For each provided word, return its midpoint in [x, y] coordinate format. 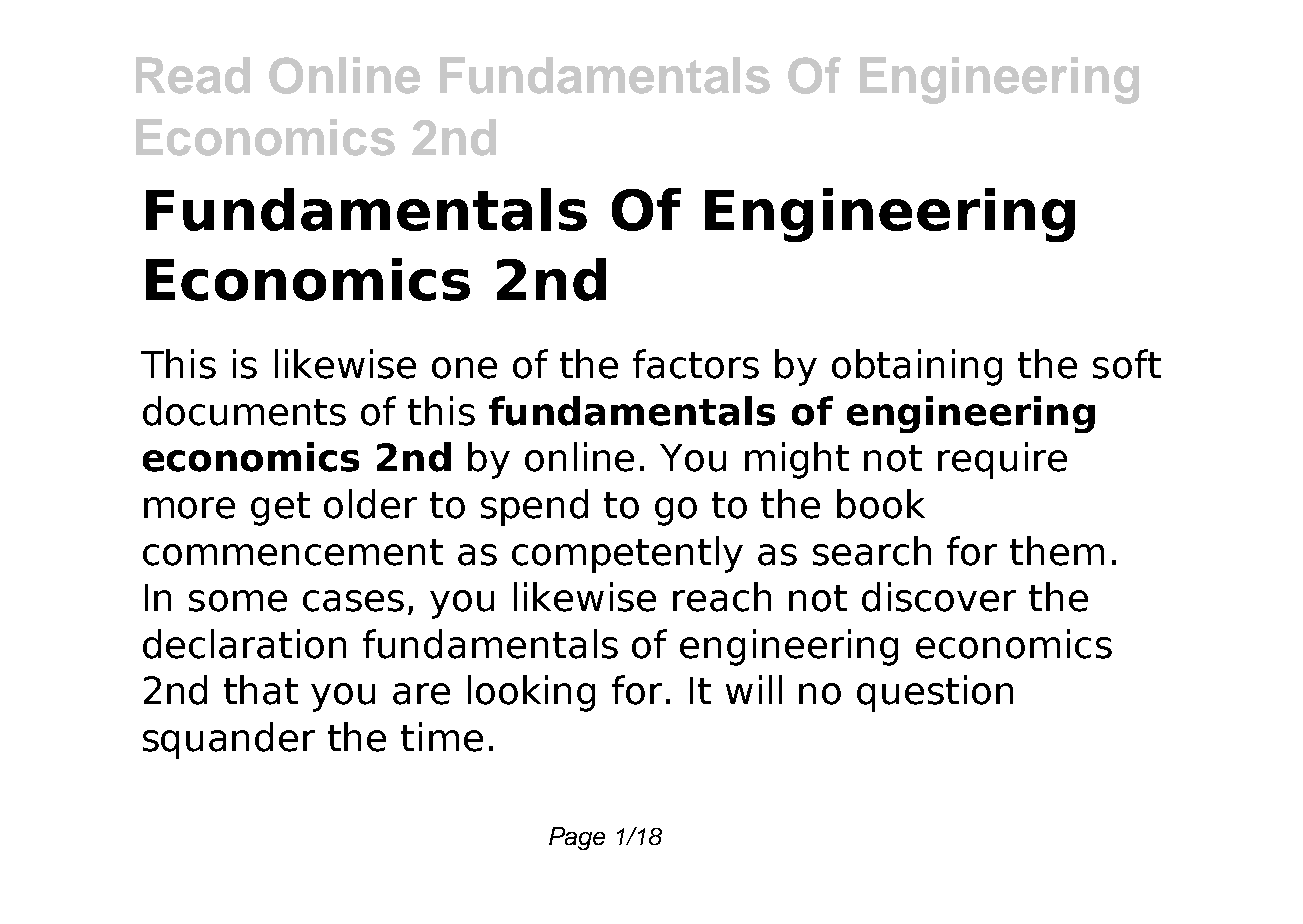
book [881, 504]
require [1002, 460]
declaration [244, 644]
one [464, 368]
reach [722, 597]
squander [229, 740]
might [797, 460]
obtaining [917, 367]
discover [939, 597]
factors [696, 364]
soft [1127, 364]
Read [193, 75]
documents [244, 411]
